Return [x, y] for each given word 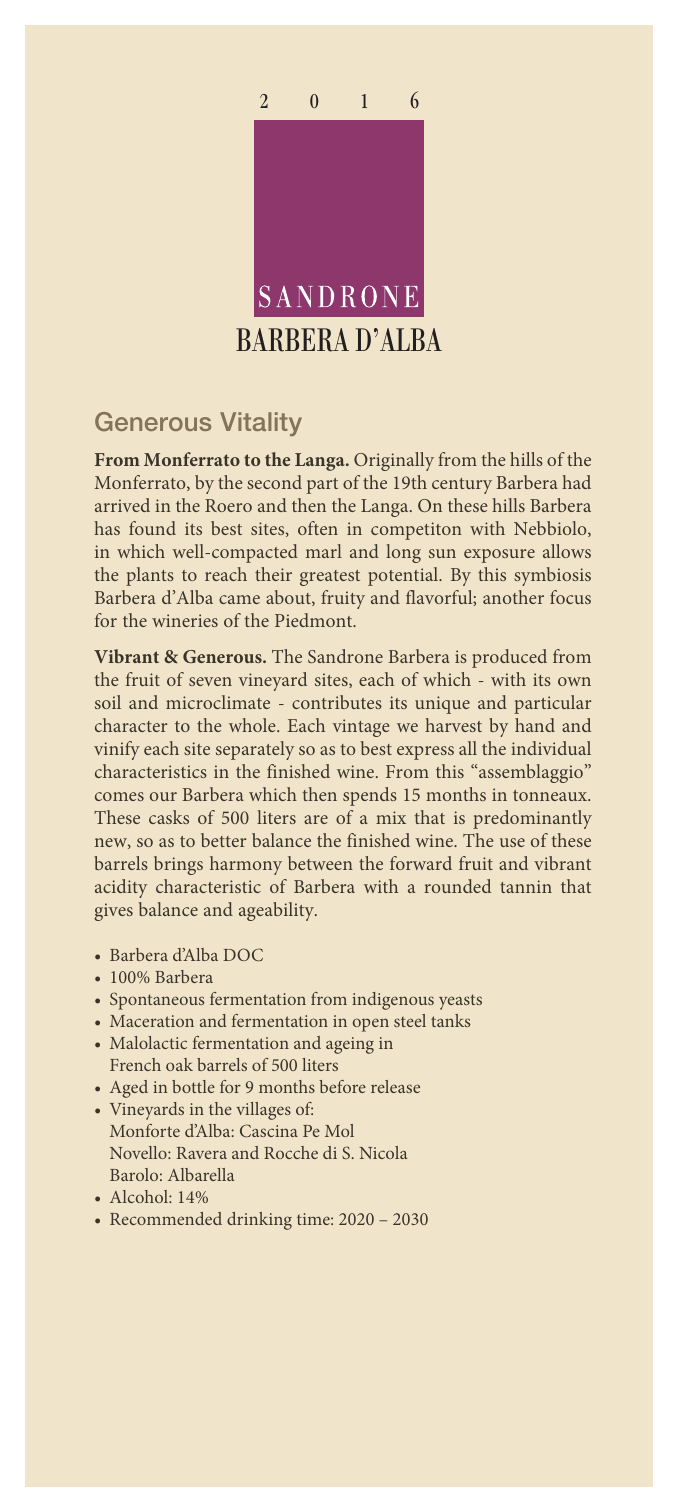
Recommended [166, 1218]
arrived [122, 505]
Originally [394, 461]
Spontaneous [157, 1001]
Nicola [383, 1152]
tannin [526, 886]
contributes [337, 702]
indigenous [393, 1001]
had [576, 482]
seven [210, 681]
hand [535, 725]
